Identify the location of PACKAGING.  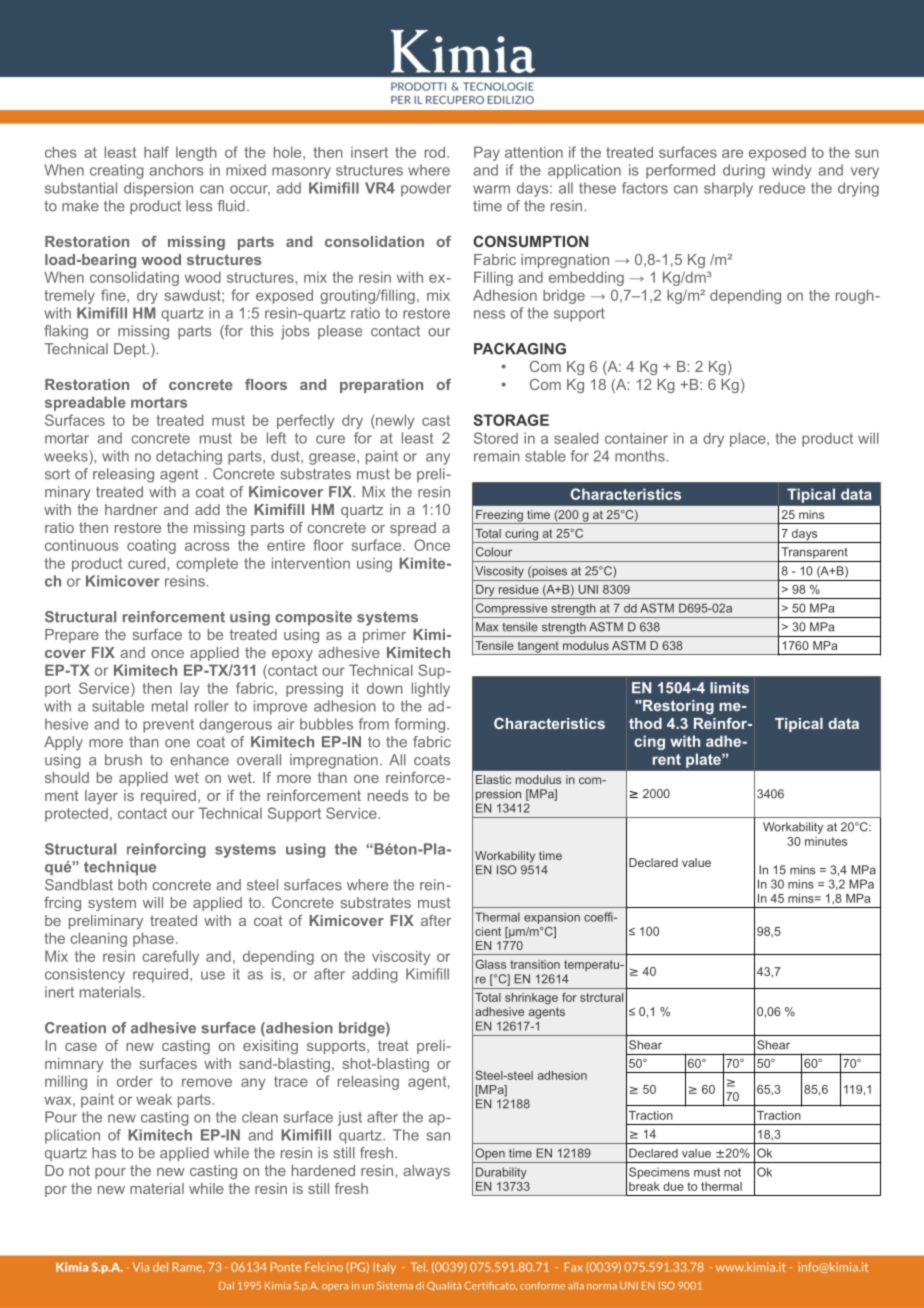
(520, 349).
